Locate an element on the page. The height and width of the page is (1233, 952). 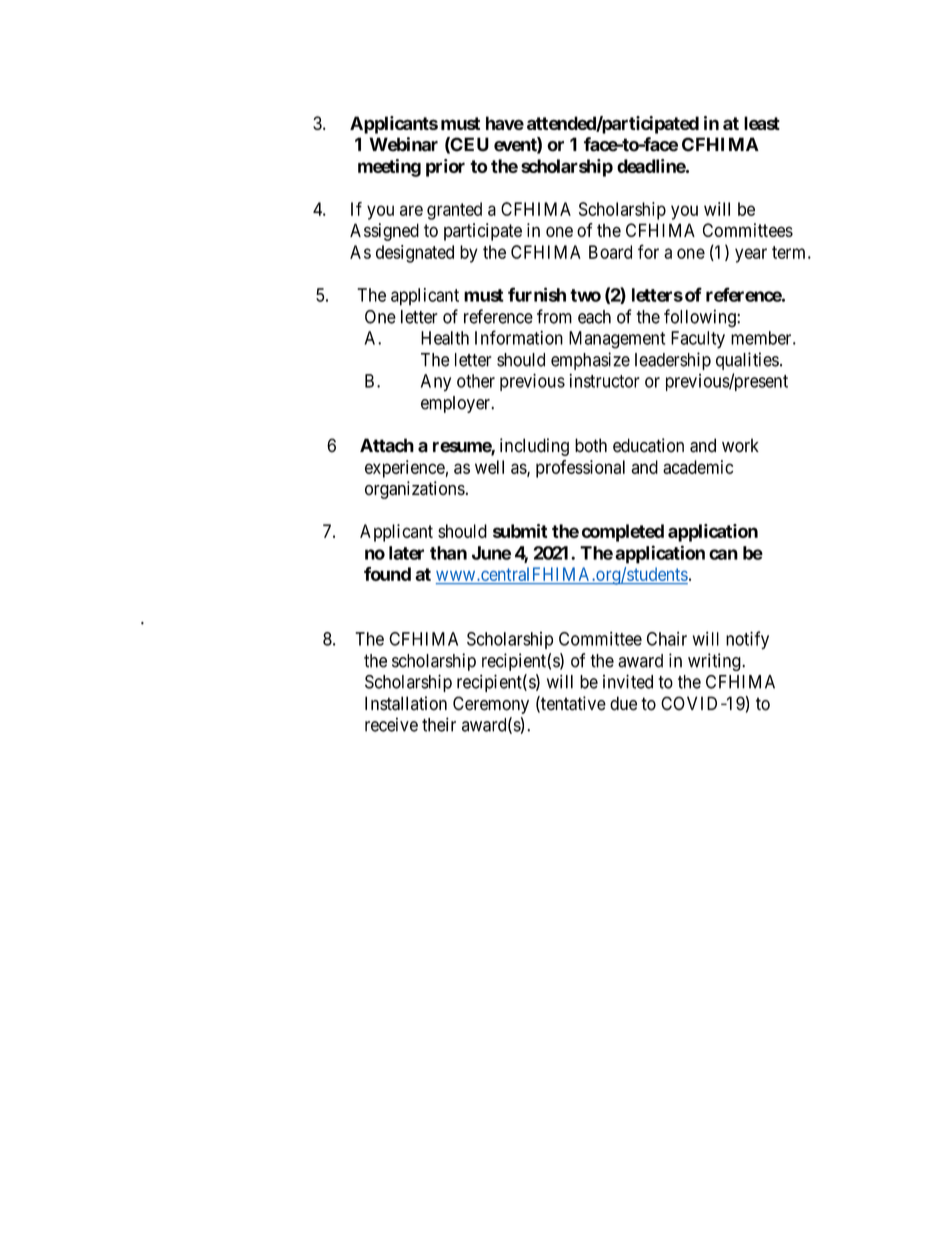
least is located at coordinates (762, 123).
